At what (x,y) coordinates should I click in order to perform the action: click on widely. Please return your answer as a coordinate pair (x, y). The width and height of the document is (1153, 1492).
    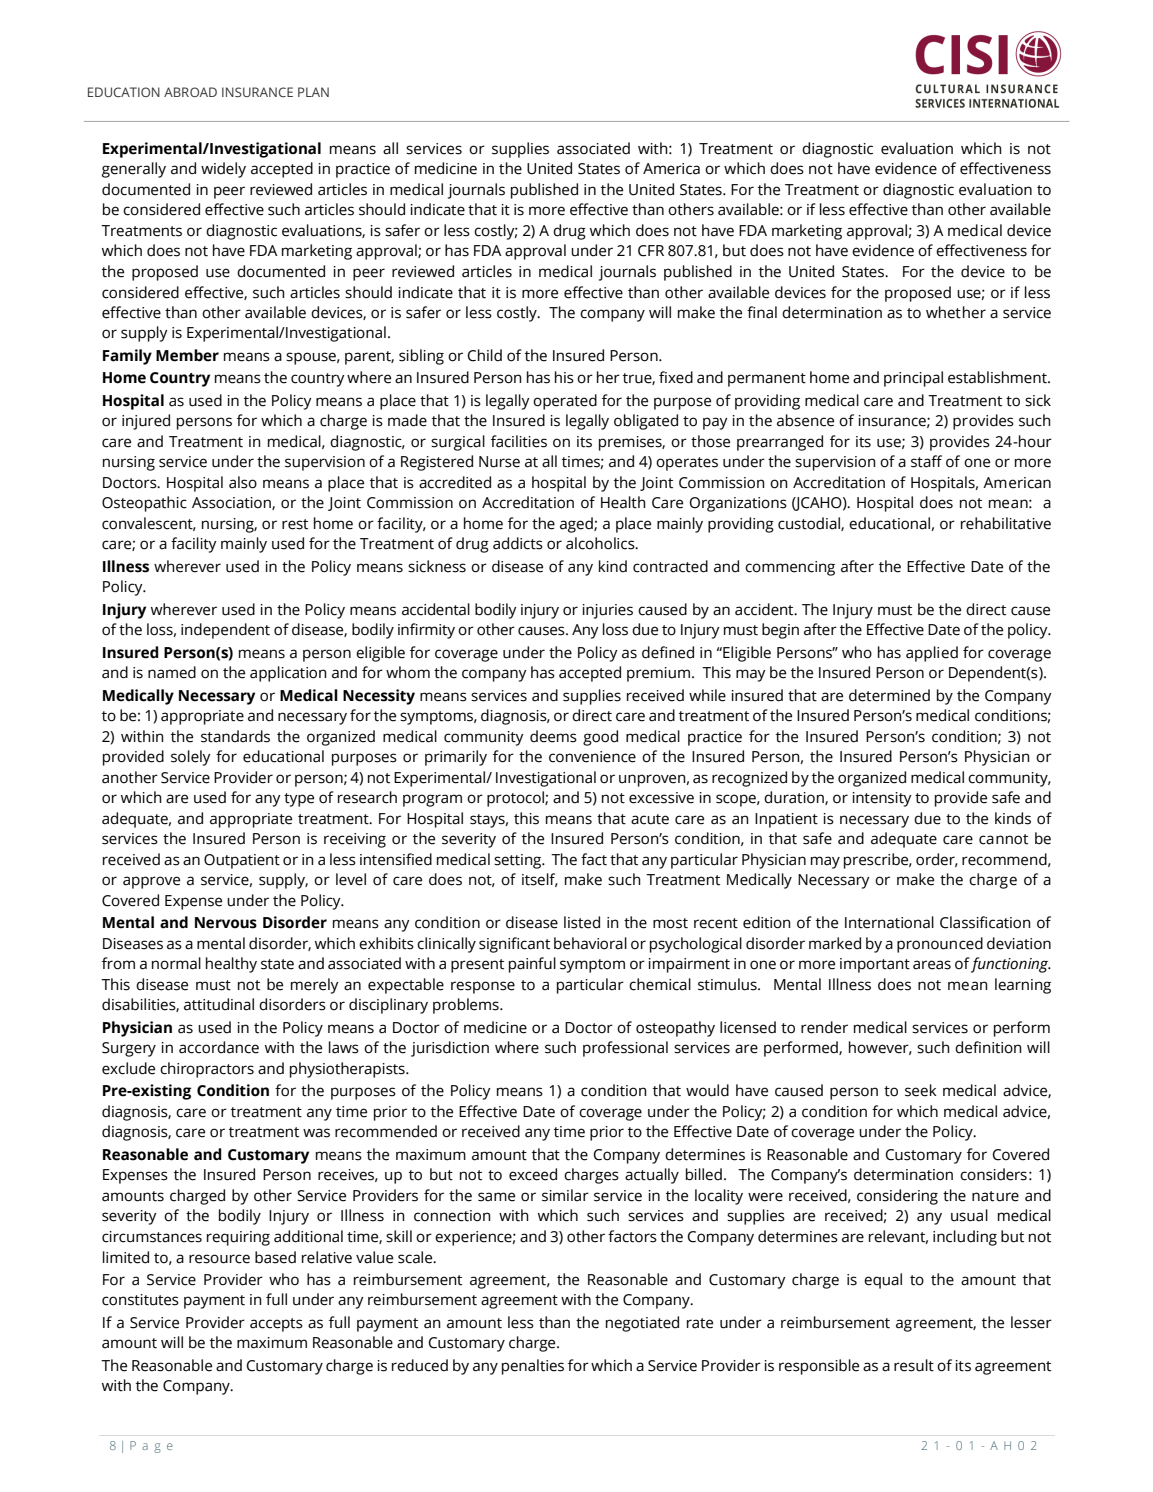
    Looking at the image, I should click on (223, 170).
